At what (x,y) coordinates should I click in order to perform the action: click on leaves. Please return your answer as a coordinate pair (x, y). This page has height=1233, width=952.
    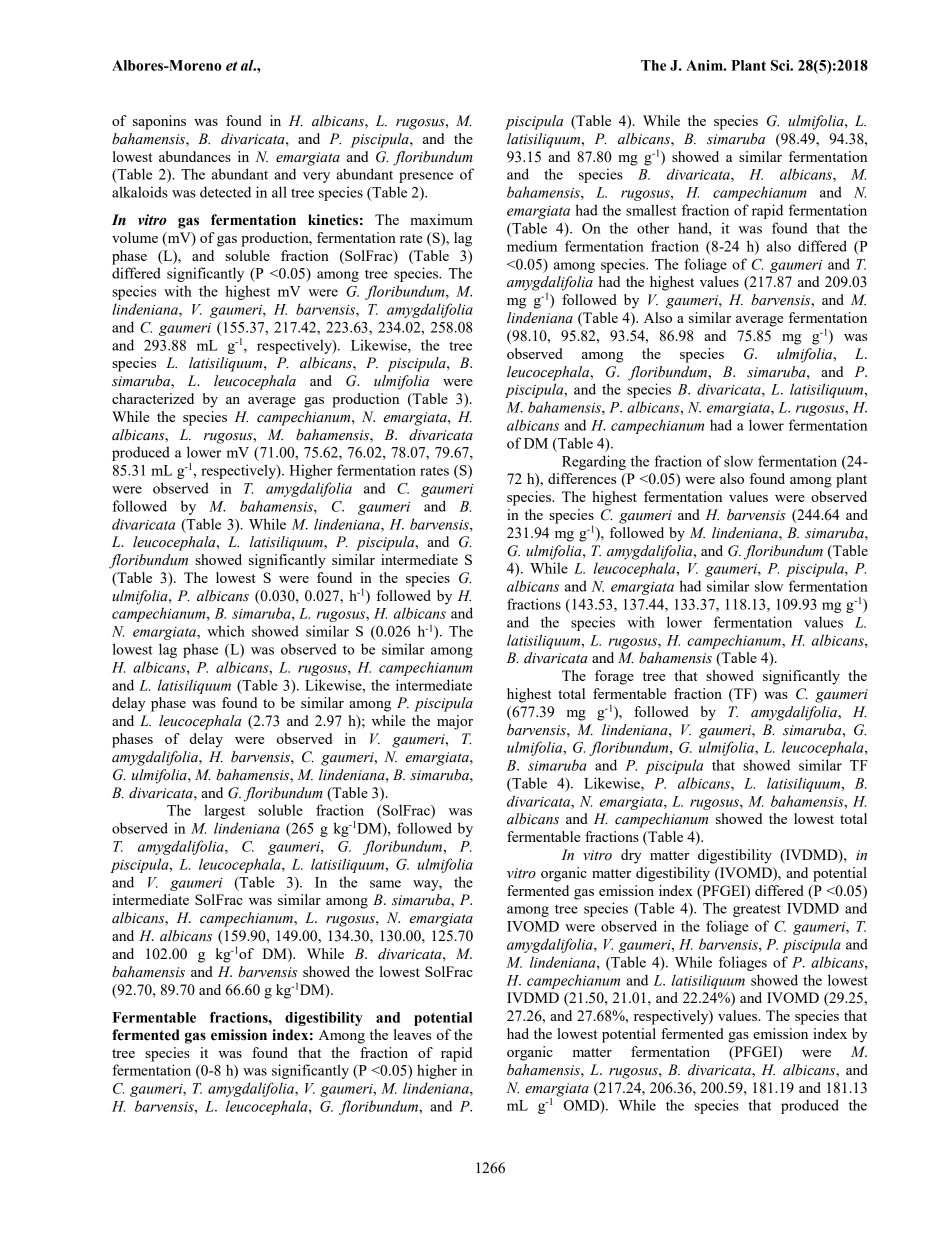
    Looking at the image, I should click on (412, 1034).
